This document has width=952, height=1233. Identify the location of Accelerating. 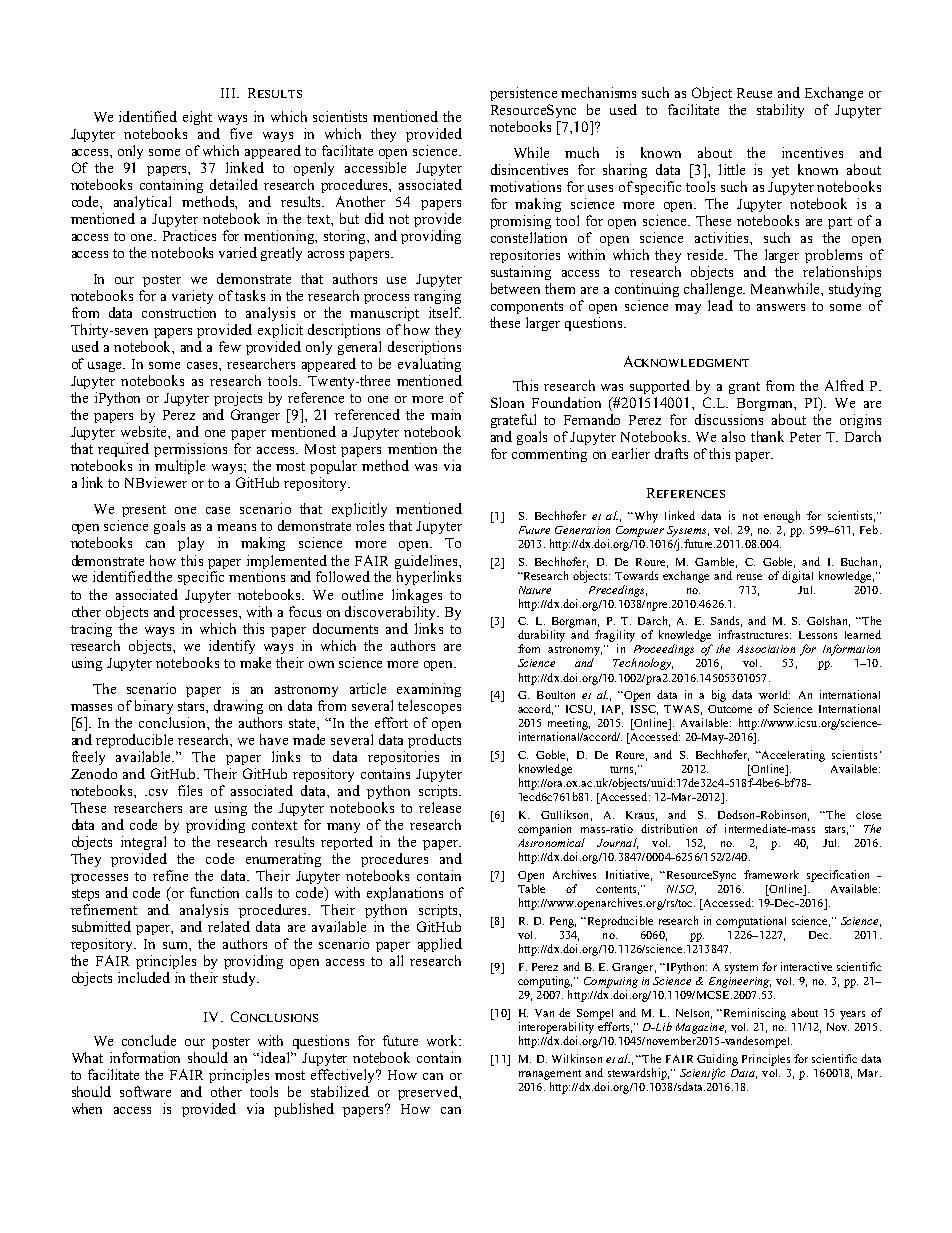
(792, 756).
